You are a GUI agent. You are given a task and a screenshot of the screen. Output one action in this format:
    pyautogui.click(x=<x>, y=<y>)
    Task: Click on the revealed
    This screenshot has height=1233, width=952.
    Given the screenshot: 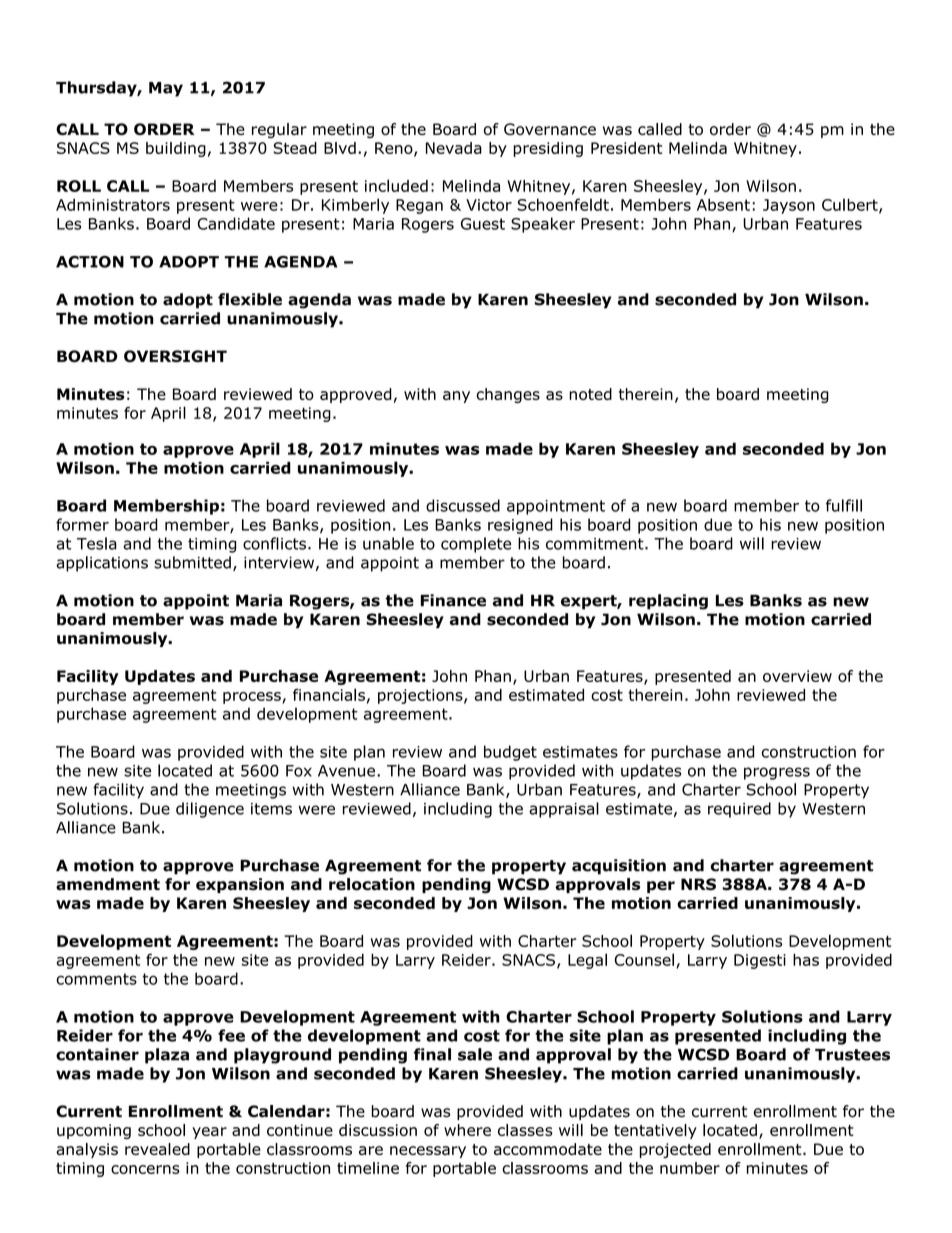 What is the action you would take?
    pyautogui.click(x=157, y=1149)
